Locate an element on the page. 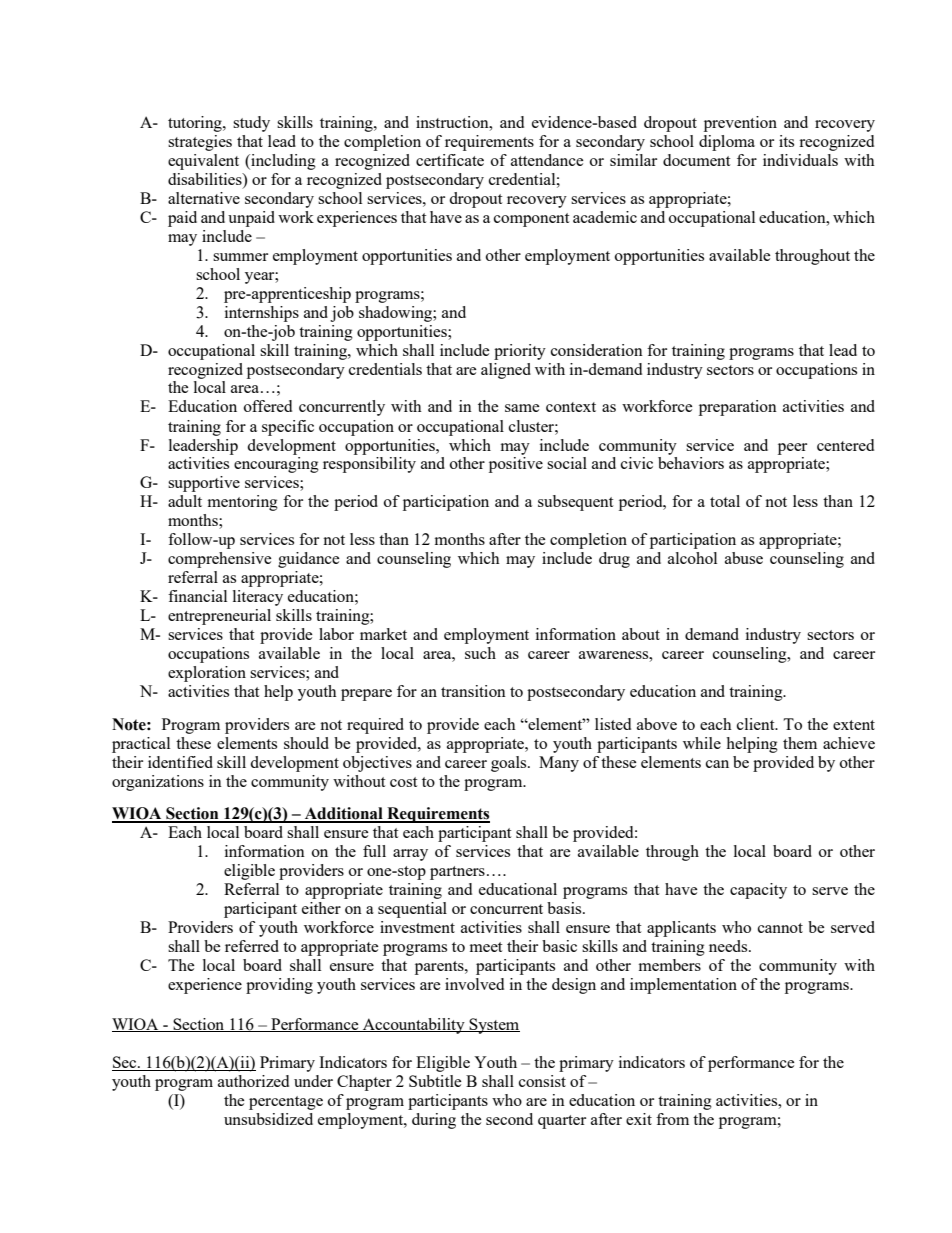 The width and height of the image is (952, 1233). its is located at coordinates (786, 141).
